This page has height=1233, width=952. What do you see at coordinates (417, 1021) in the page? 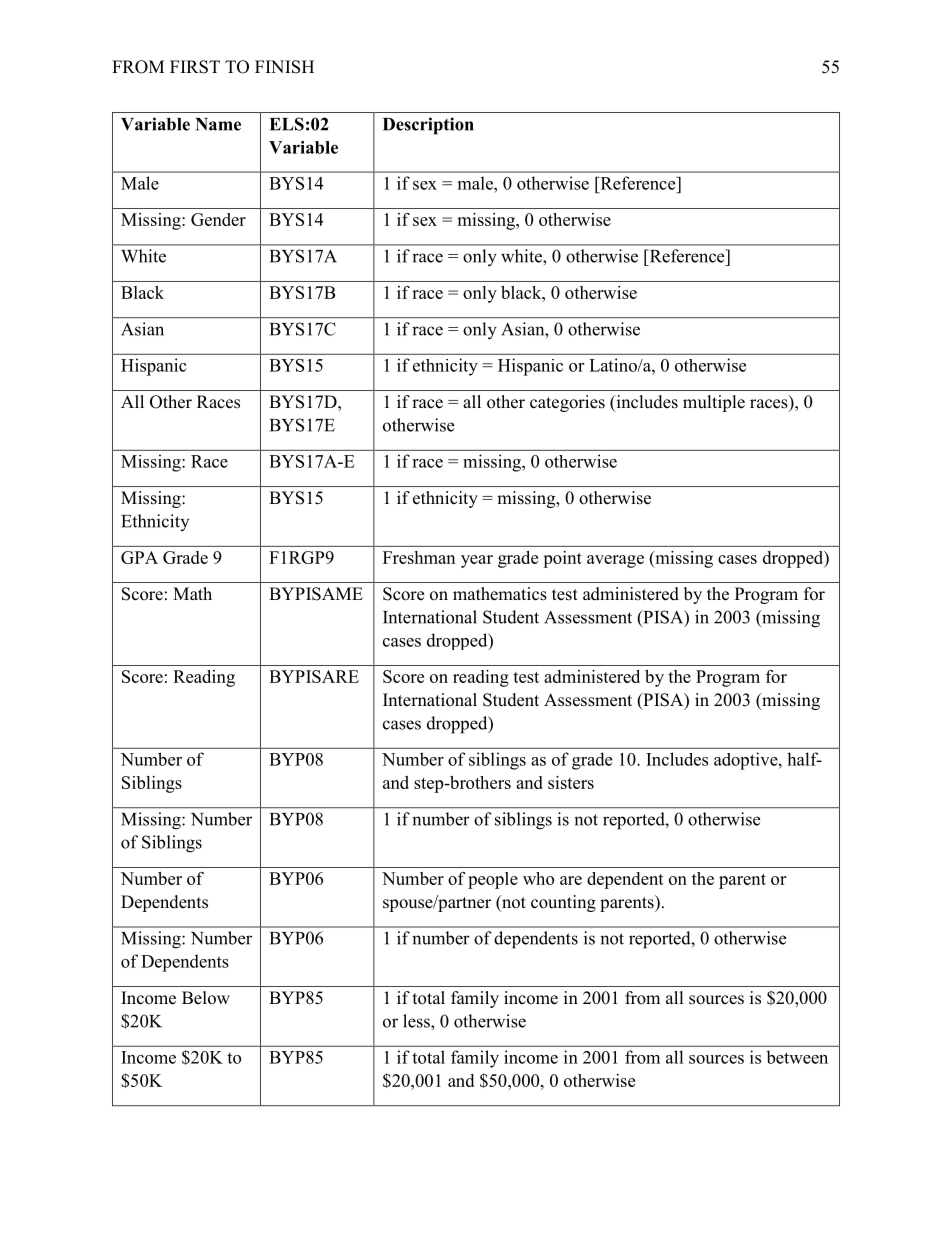
I see `less` at bounding box center [417, 1021].
